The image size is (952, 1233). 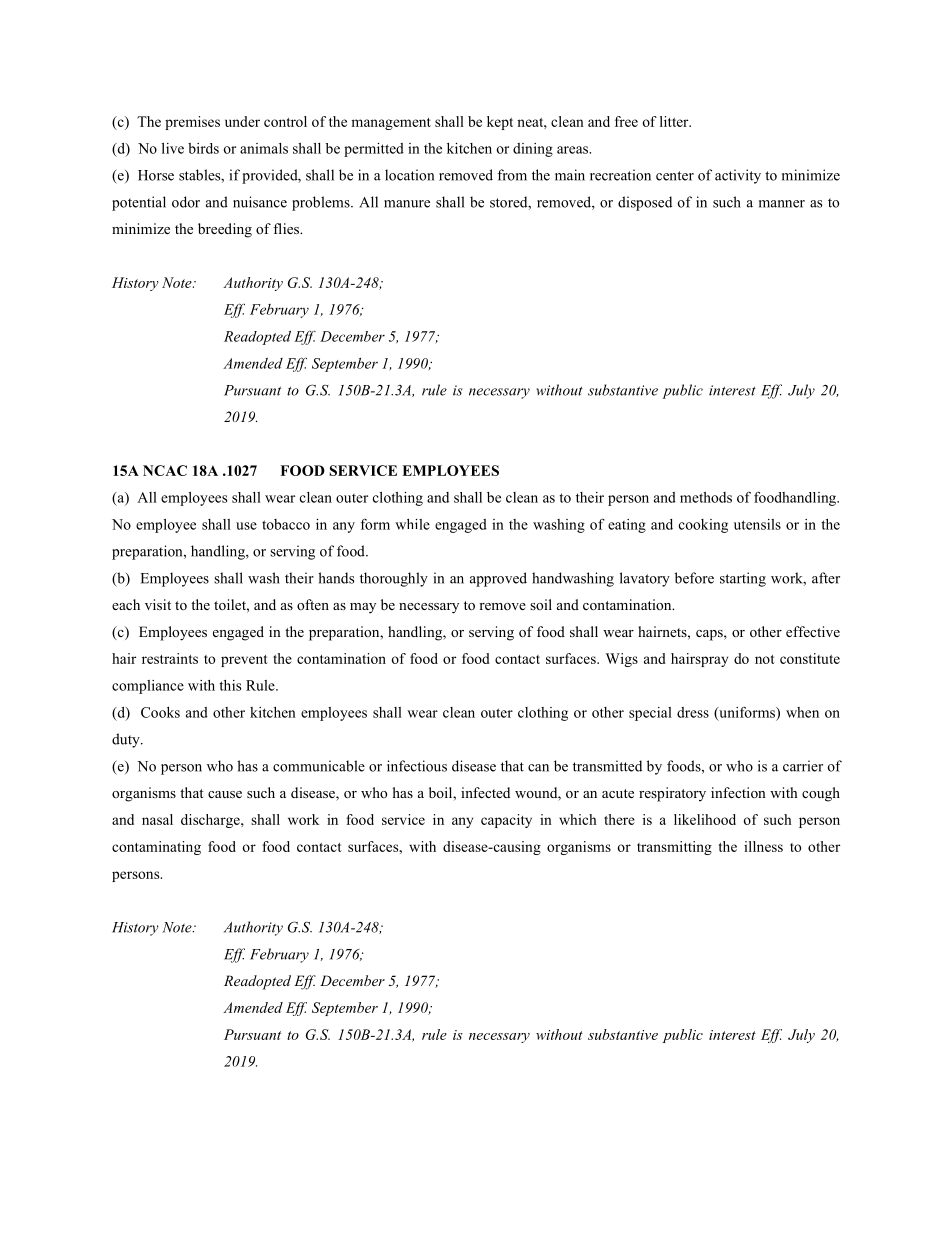 What do you see at coordinates (500, 123) in the page?
I see `kept` at bounding box center [500, 123].
